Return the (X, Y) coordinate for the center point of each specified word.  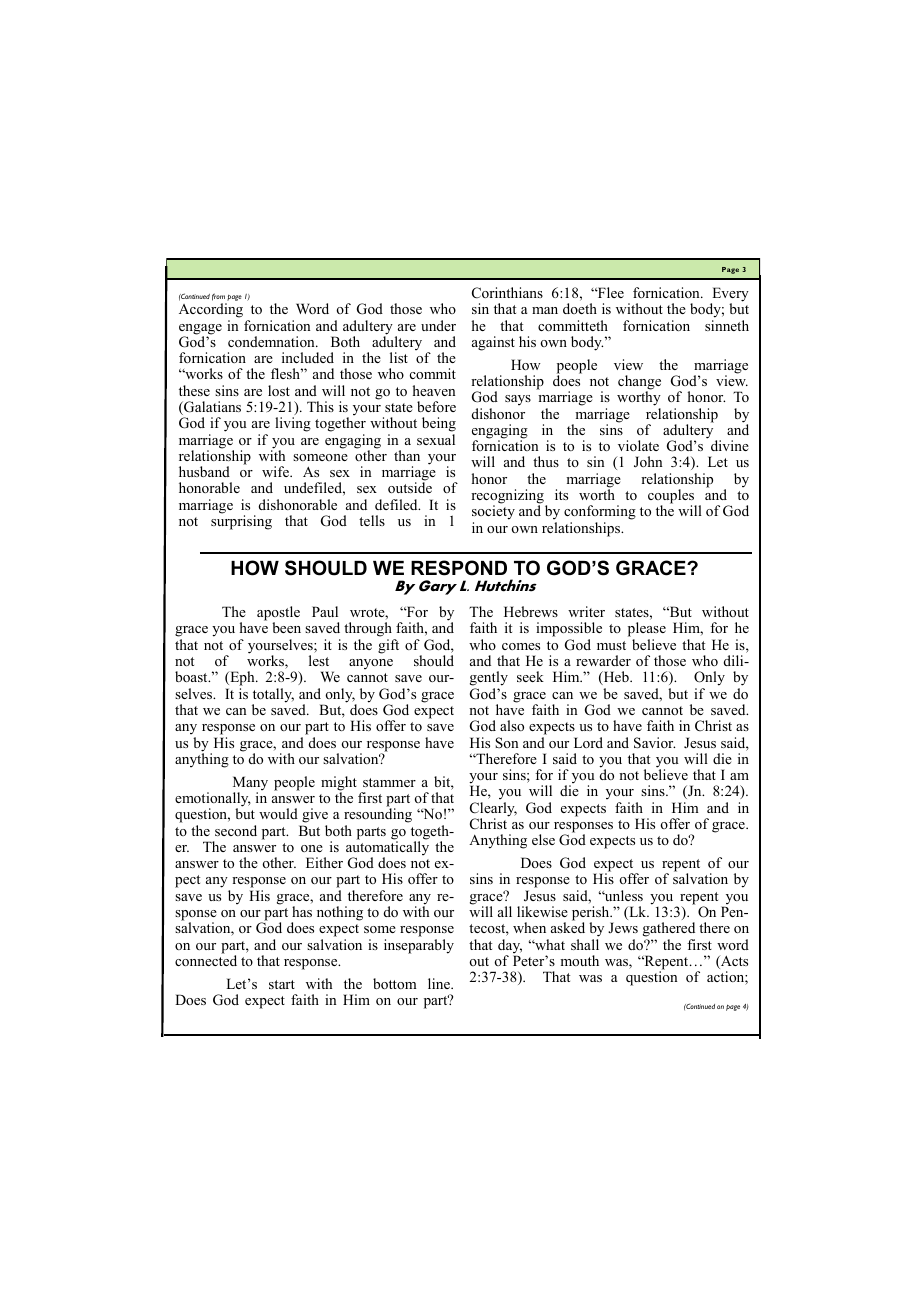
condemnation (272, 341)
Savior (654, 743)
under (438, 325)
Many (250, 784)
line (440, 983)
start (282, 984)
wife (276, 471)
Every (729, 295)
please (647, 631)
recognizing (507, 497)
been (286, 627)
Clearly (493, 810)
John (648, 462)
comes (521, 646)
